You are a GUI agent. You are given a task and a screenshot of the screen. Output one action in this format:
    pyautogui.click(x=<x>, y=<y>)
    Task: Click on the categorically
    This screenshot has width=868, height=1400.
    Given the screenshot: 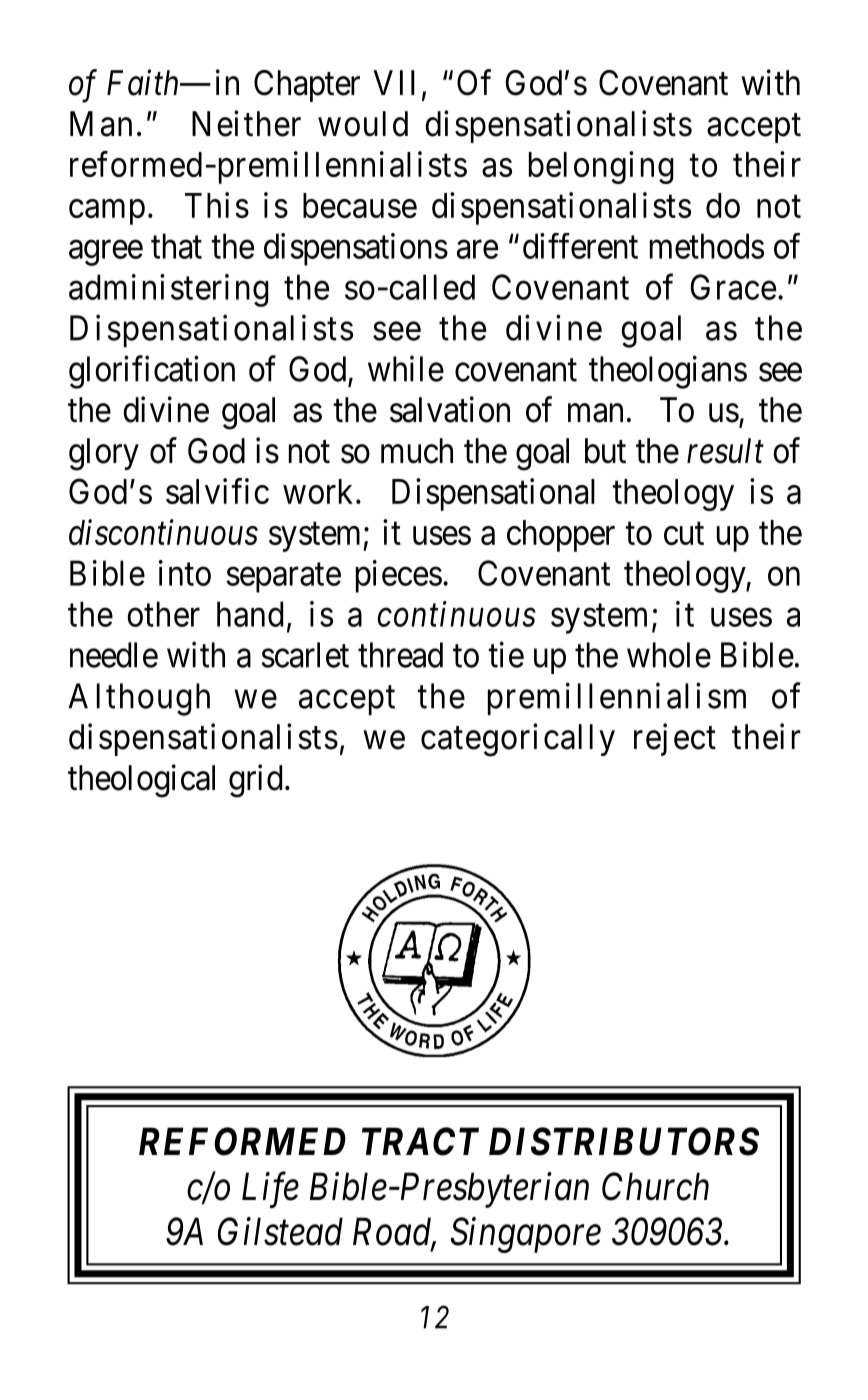 What is the action you would take?
    pyautogui.click(x=518, y=740)
